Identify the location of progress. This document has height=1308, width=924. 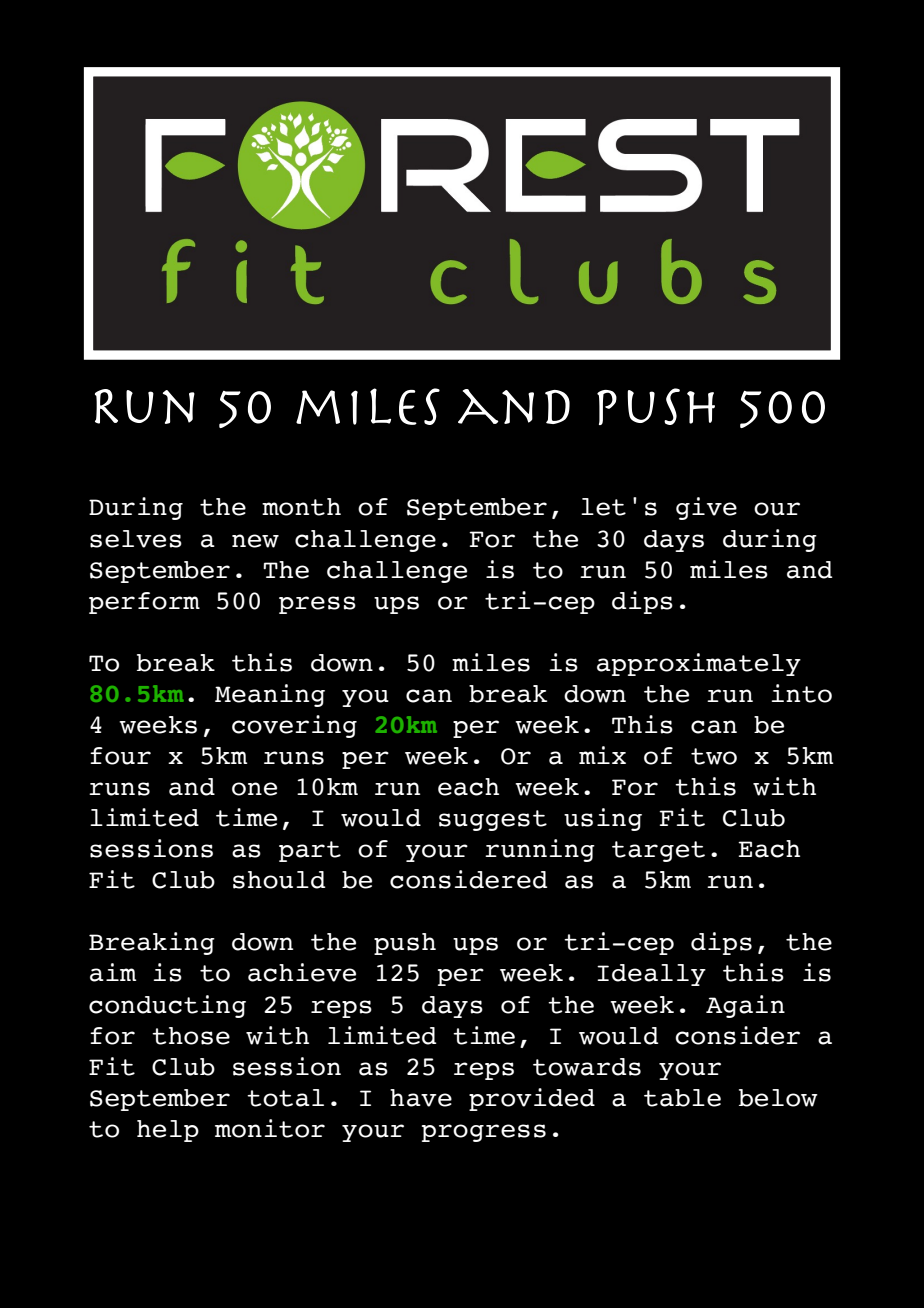
(484, 1133).
